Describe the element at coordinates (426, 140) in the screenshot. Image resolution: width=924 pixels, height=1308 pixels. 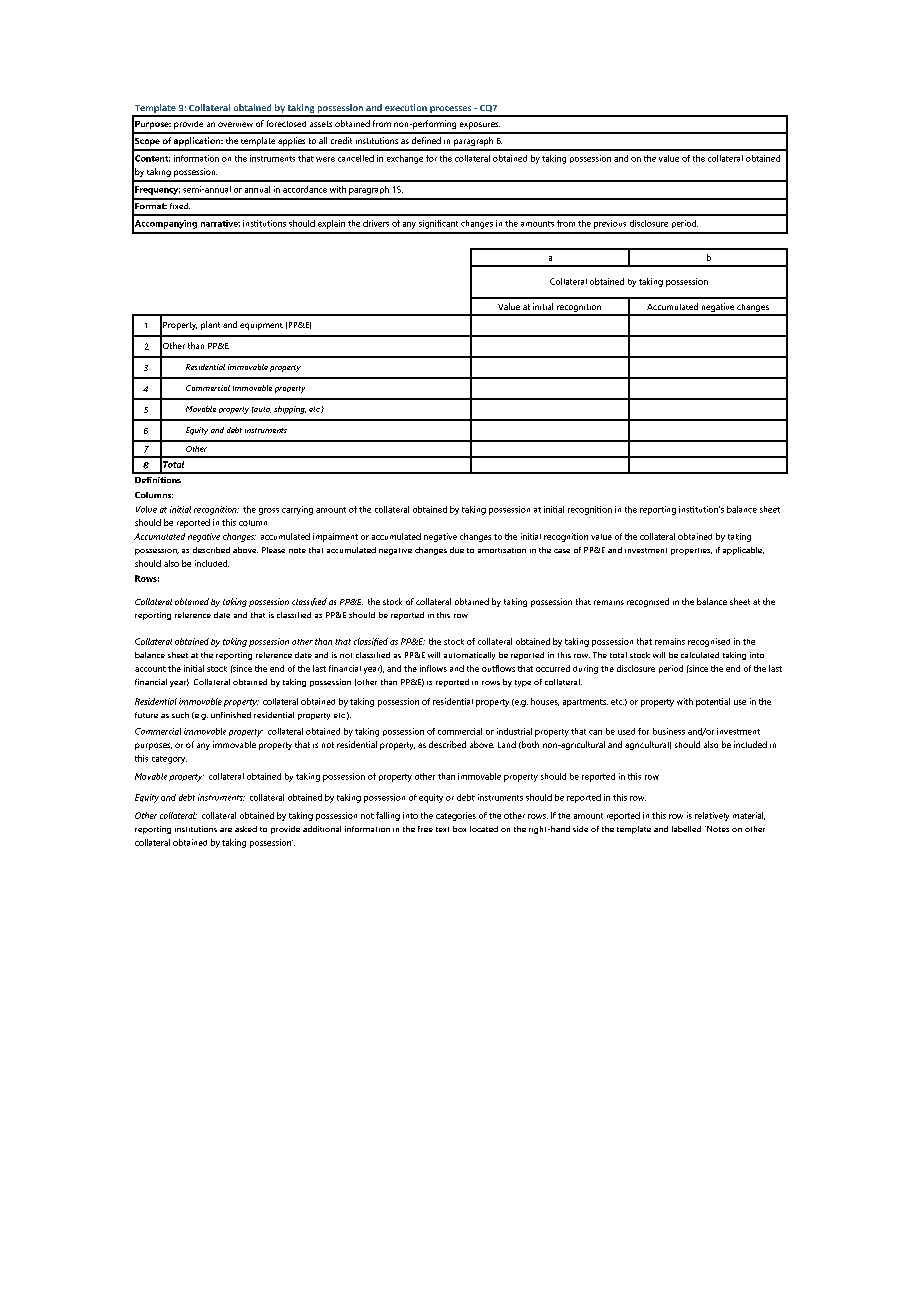
I see `defined` at that location.
